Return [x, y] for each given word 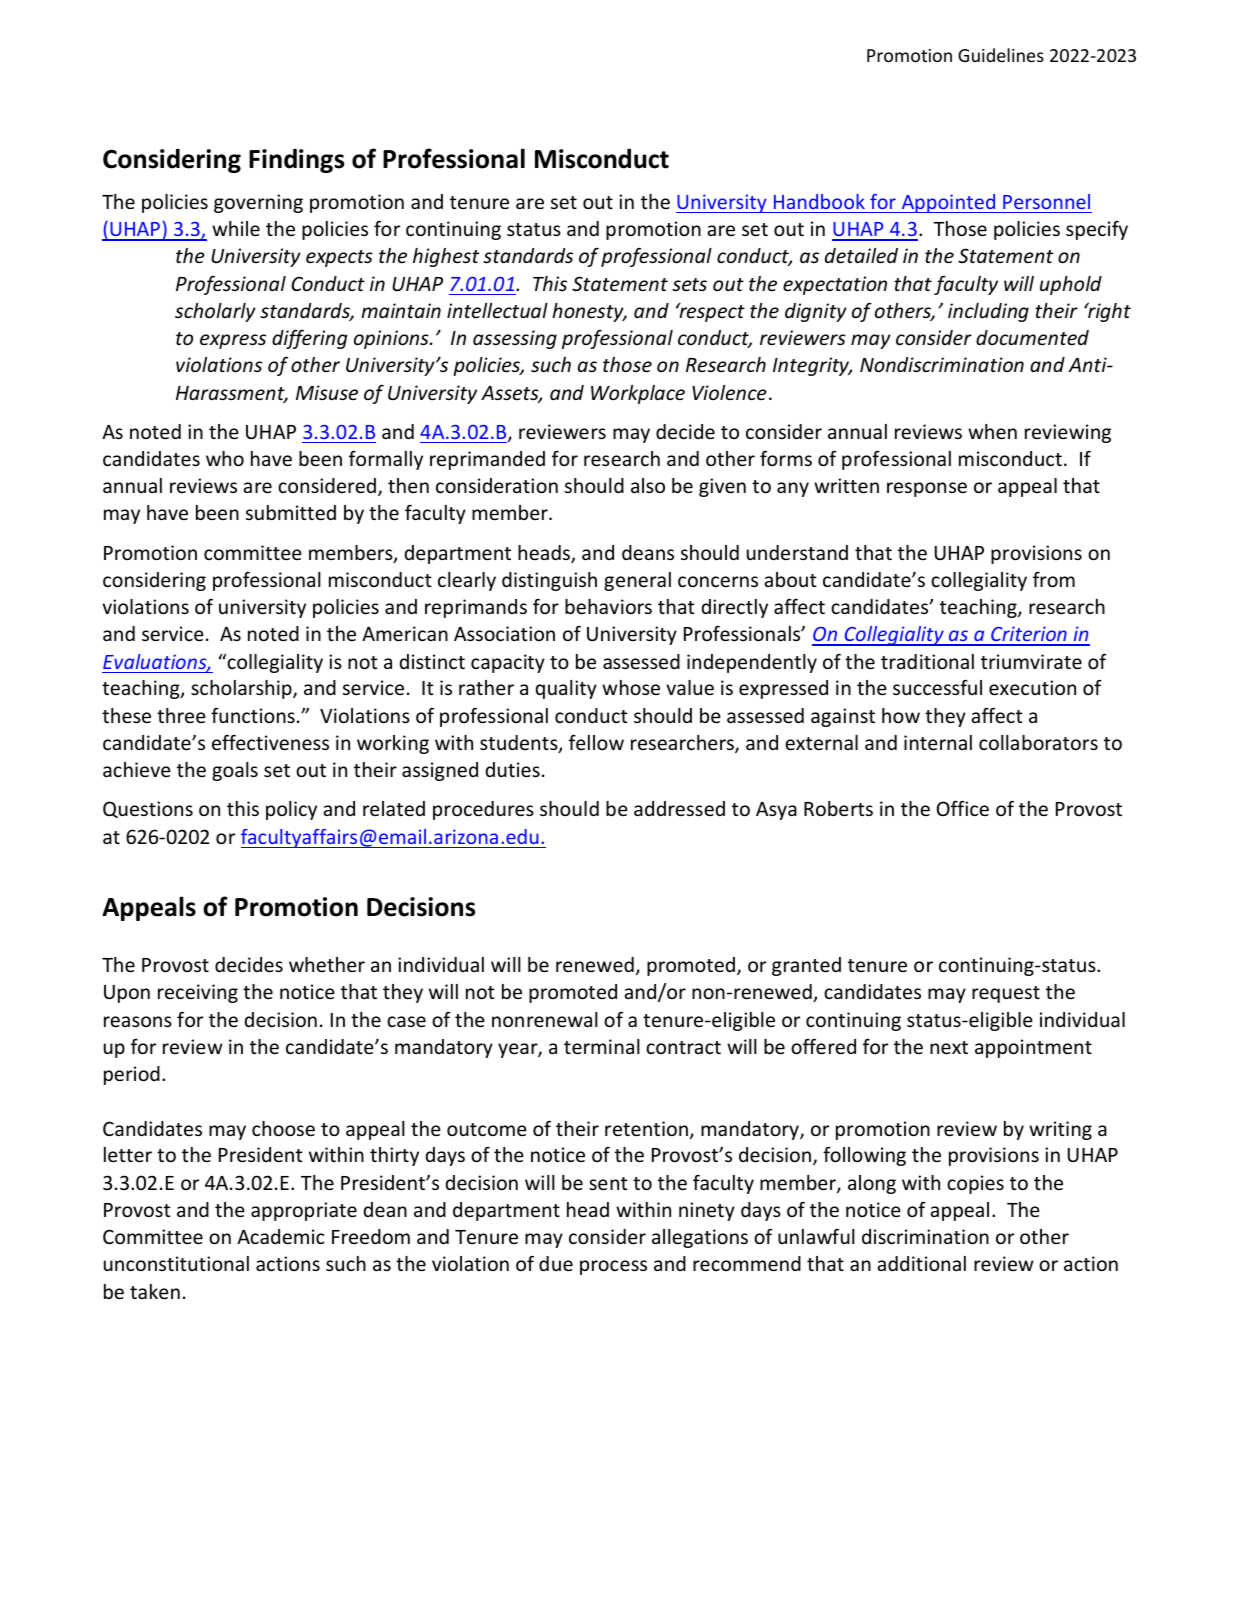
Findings [296, 161]
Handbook [819, 201]
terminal [602, 1046]
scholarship [242, 689]
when [992, 431]
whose [631, 687]
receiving [198, 993]
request [1006, 994]
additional [921, 1263]
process [613, 1267]
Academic [280, 1236]
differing [309, 339]
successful [937, 687]
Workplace [638, 394]
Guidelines [1001, 55]
